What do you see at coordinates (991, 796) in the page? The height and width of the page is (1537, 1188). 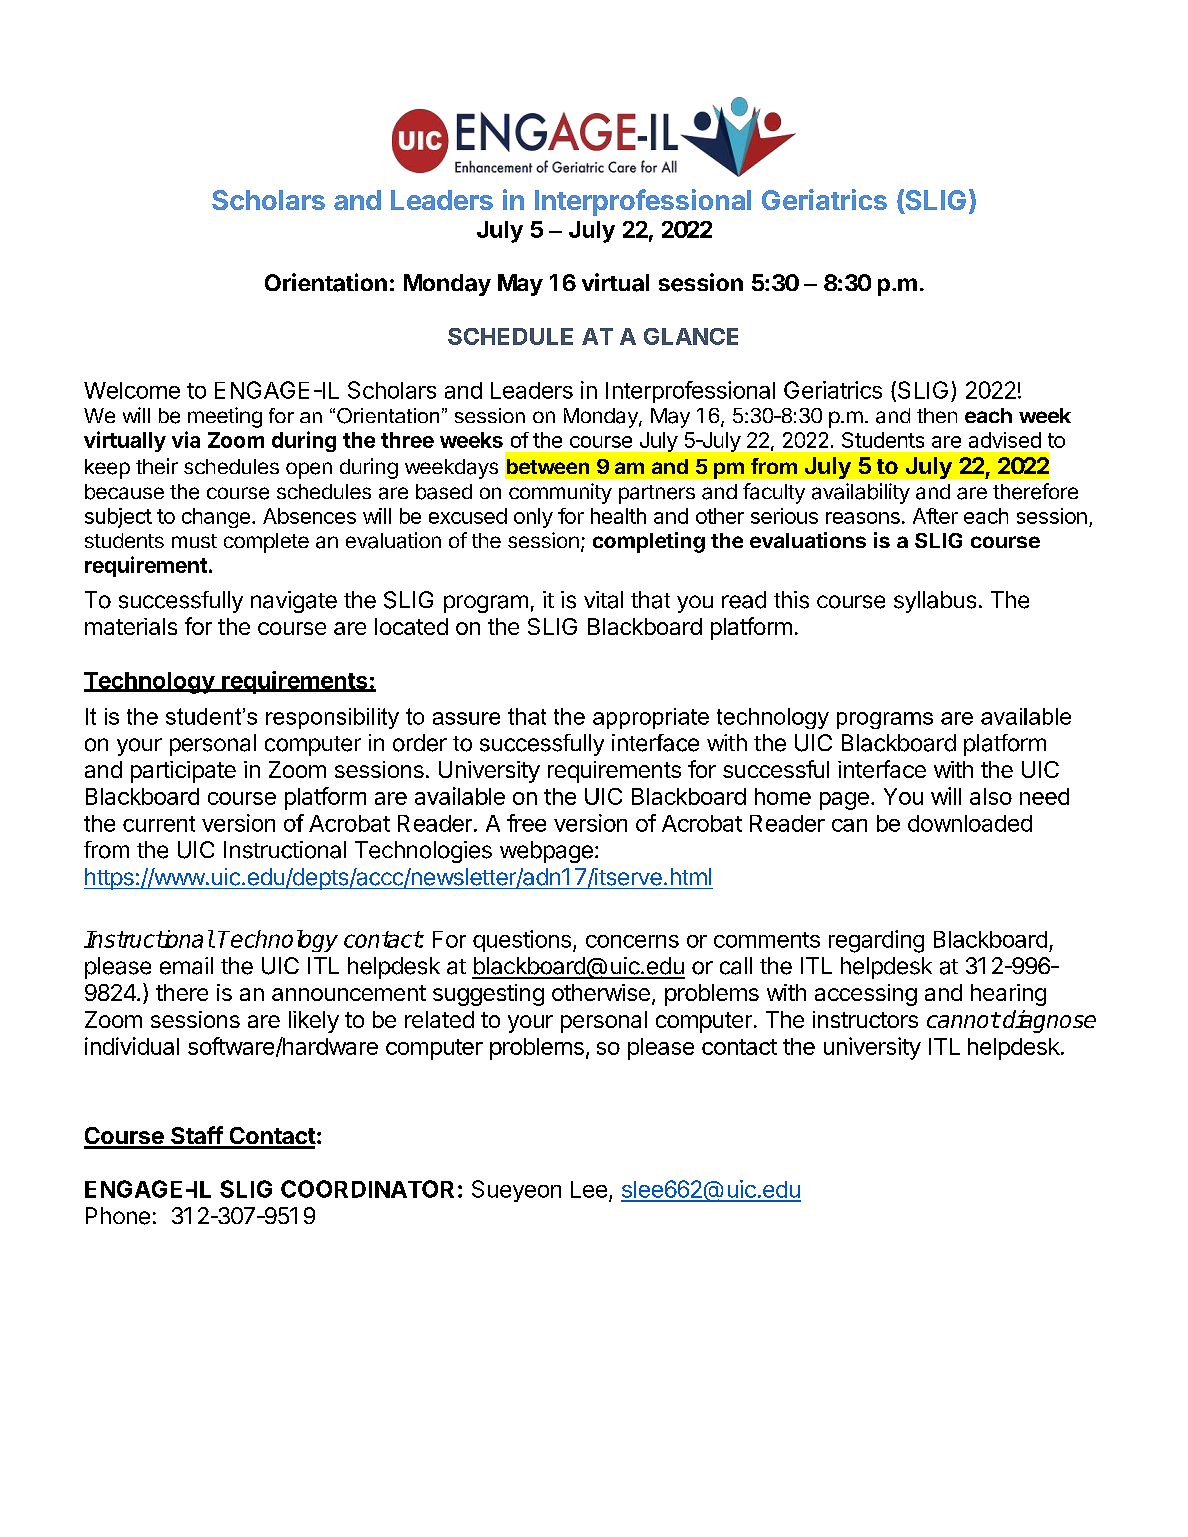 I see `also` at bounding box center [991, 796].
